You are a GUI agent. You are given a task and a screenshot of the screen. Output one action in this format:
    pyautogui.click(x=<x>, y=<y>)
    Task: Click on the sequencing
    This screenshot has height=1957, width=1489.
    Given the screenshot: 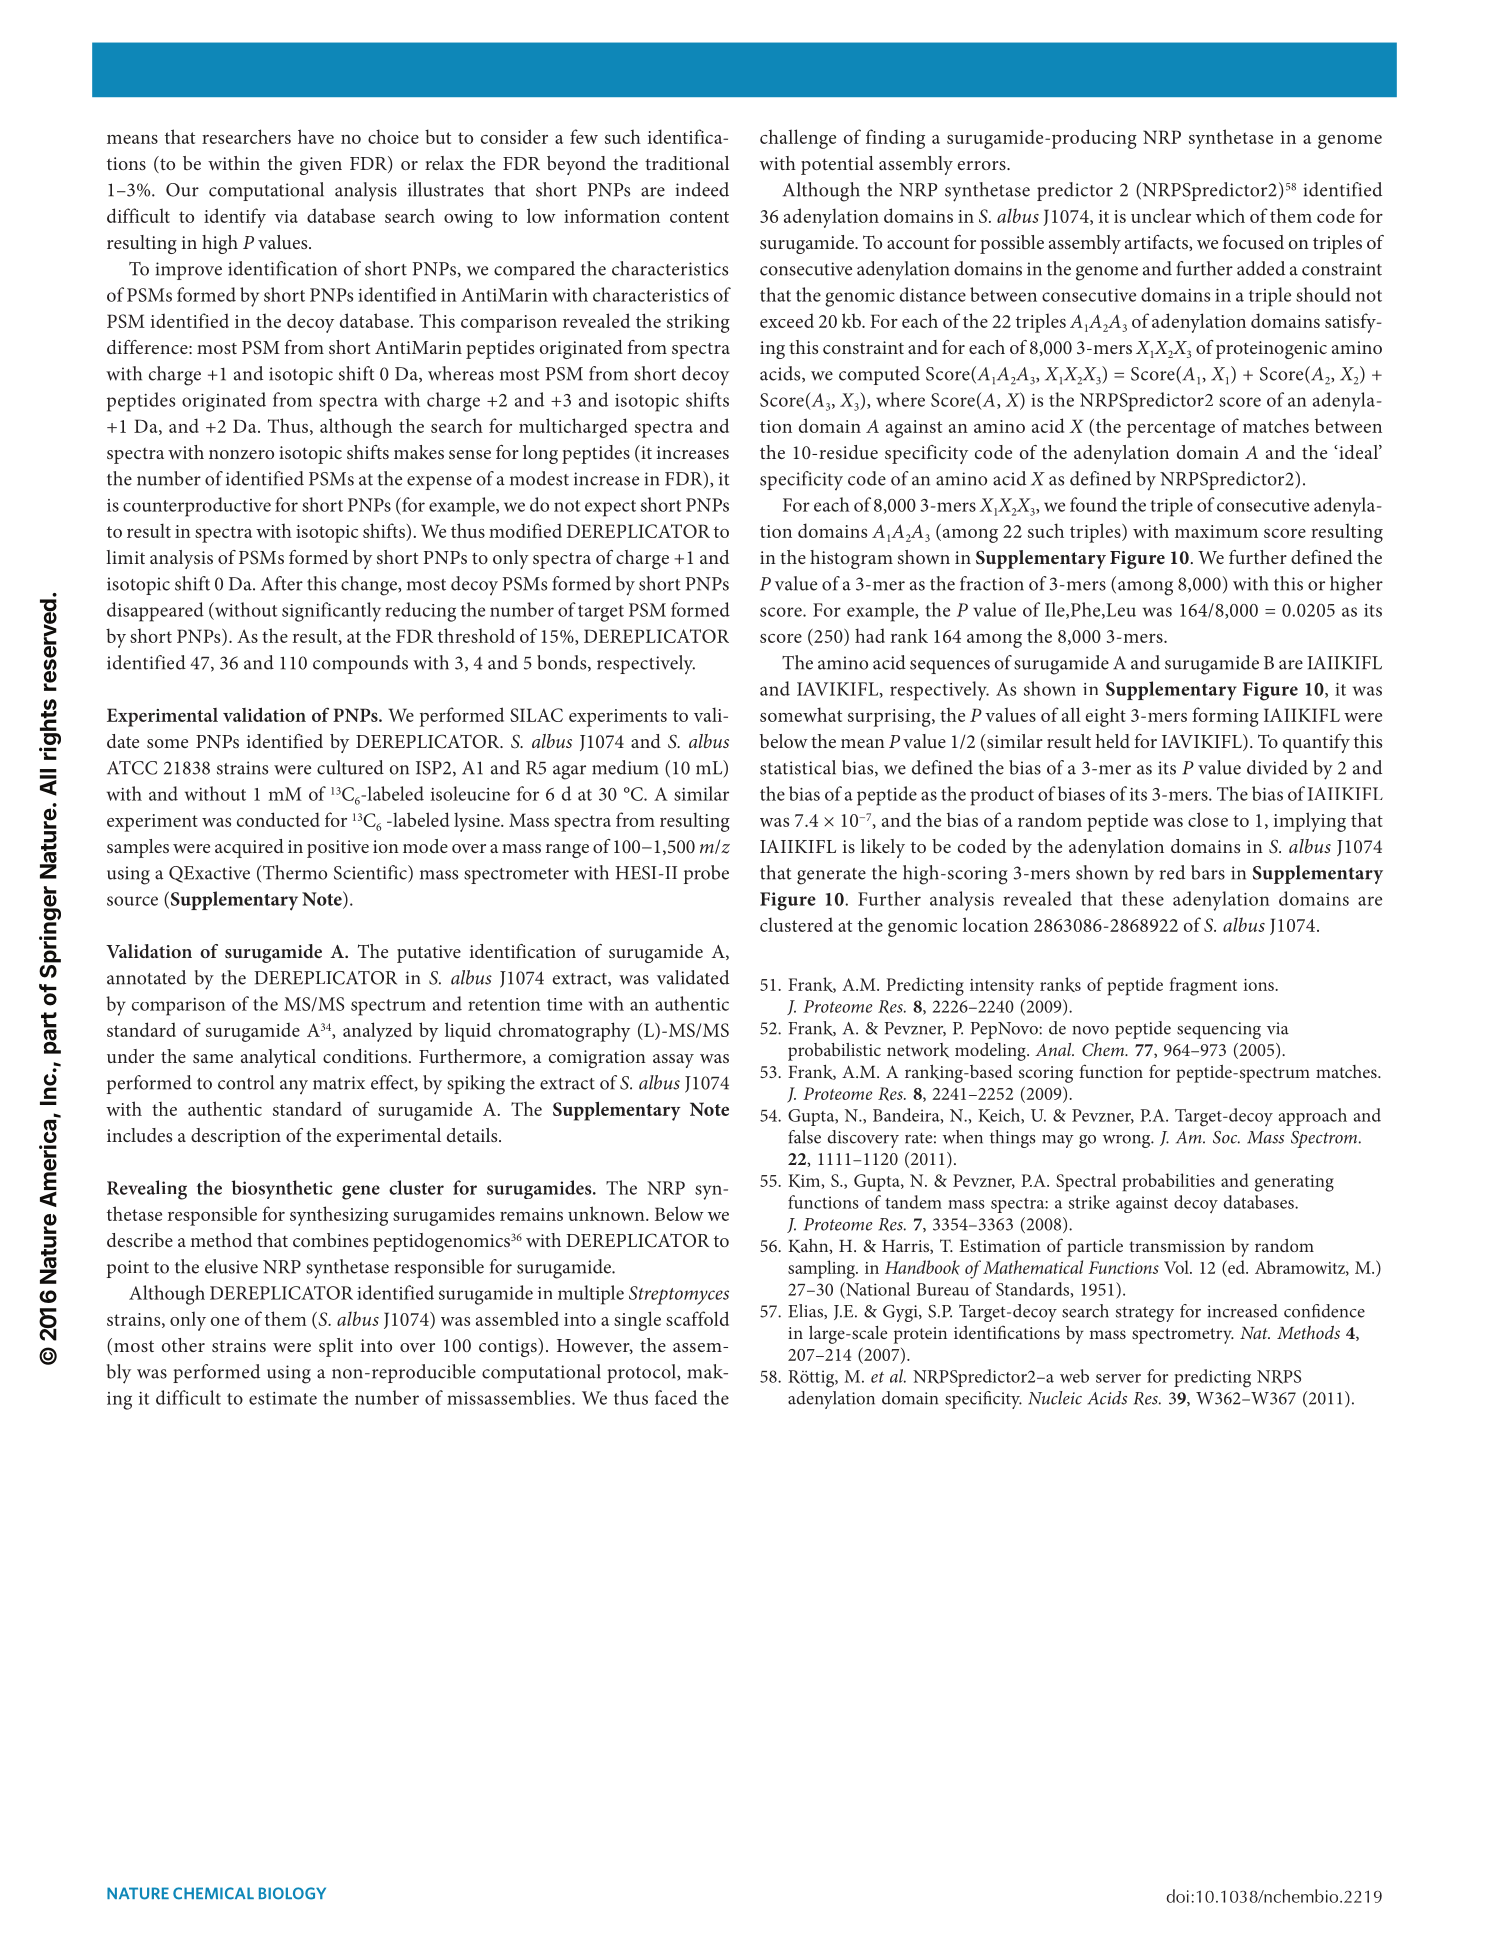 What is the action you would take?
    pyautogui.click(x=1219, y=1030)
